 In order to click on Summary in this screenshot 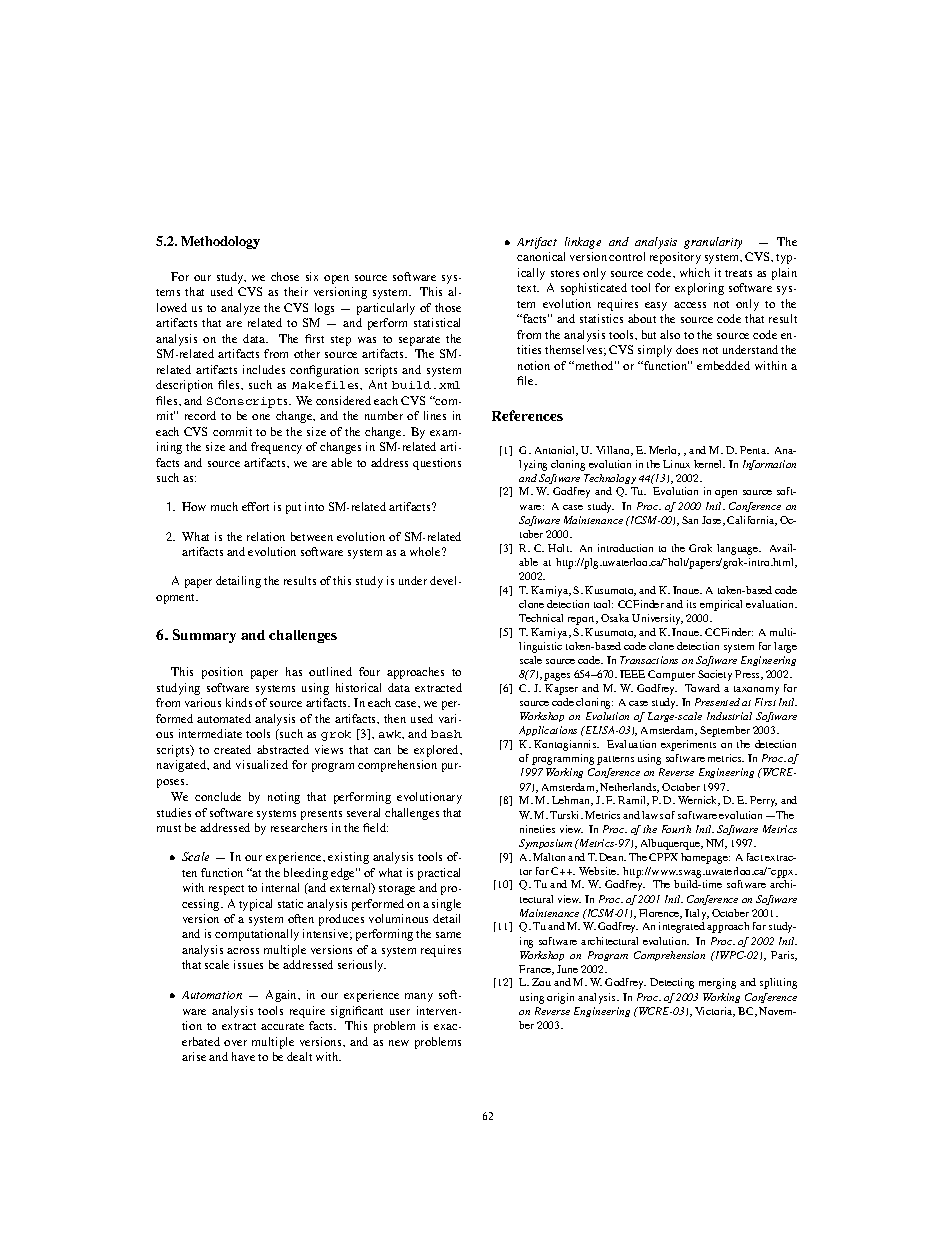, I will do `click(204, 636)`.
